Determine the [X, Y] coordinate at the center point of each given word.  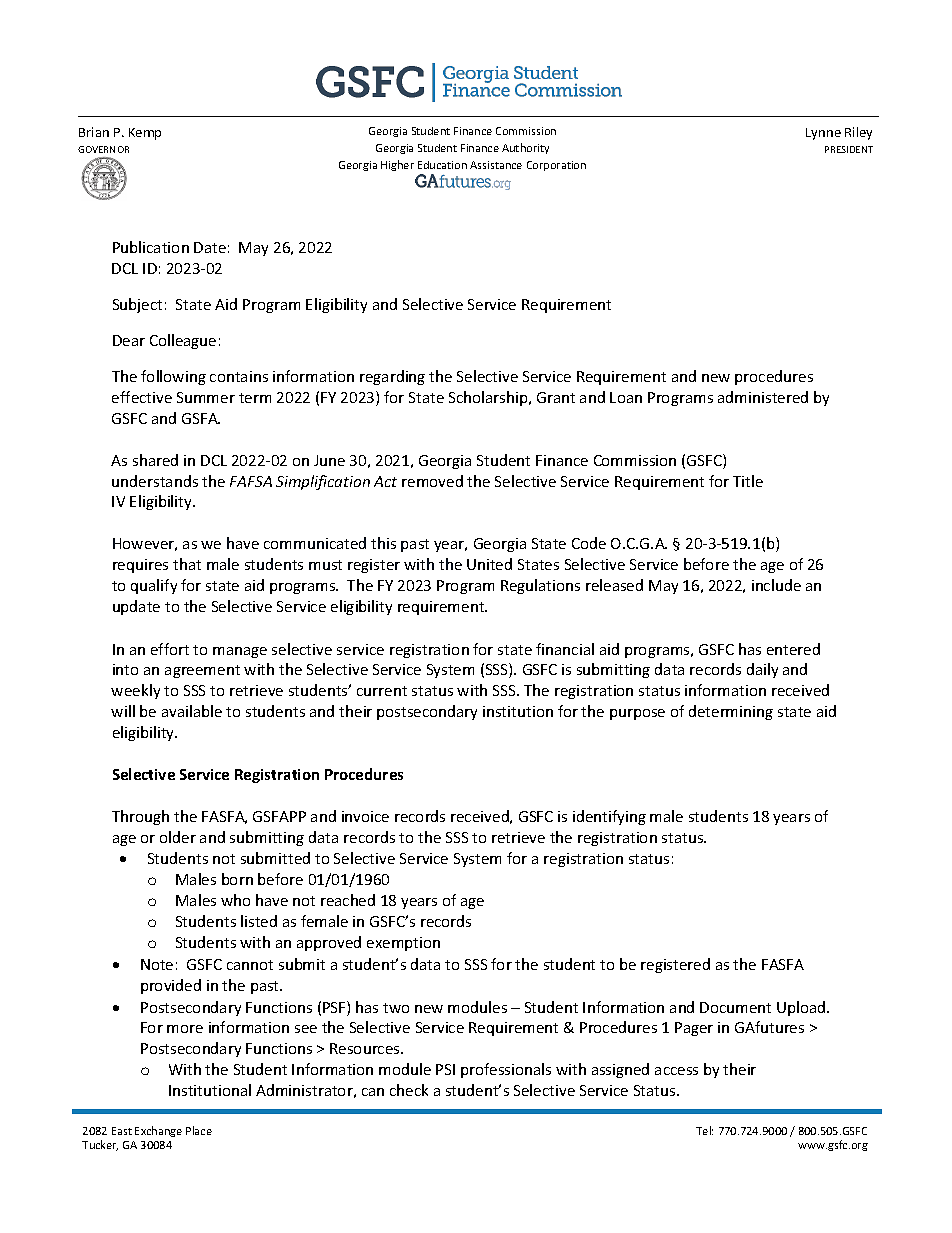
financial [565, 649]
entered [793, 649]
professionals [506, 1070]
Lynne [823, 134]
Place [199, 1130]
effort [170, 649]
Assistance [496, 165]
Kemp [145, 134]
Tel [704, 1130]
